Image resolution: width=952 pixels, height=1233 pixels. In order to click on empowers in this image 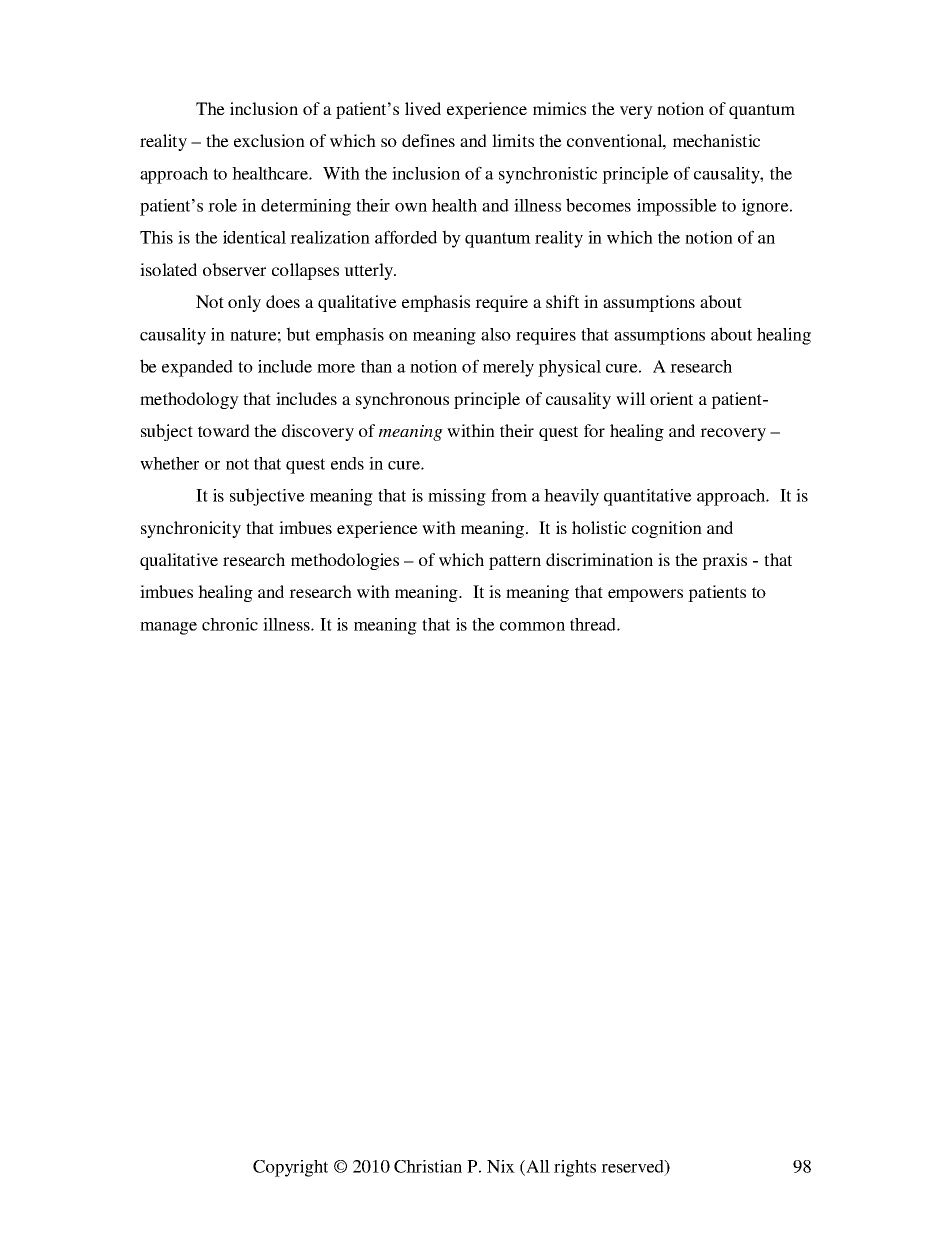, I will do `click(645, 595)`.
